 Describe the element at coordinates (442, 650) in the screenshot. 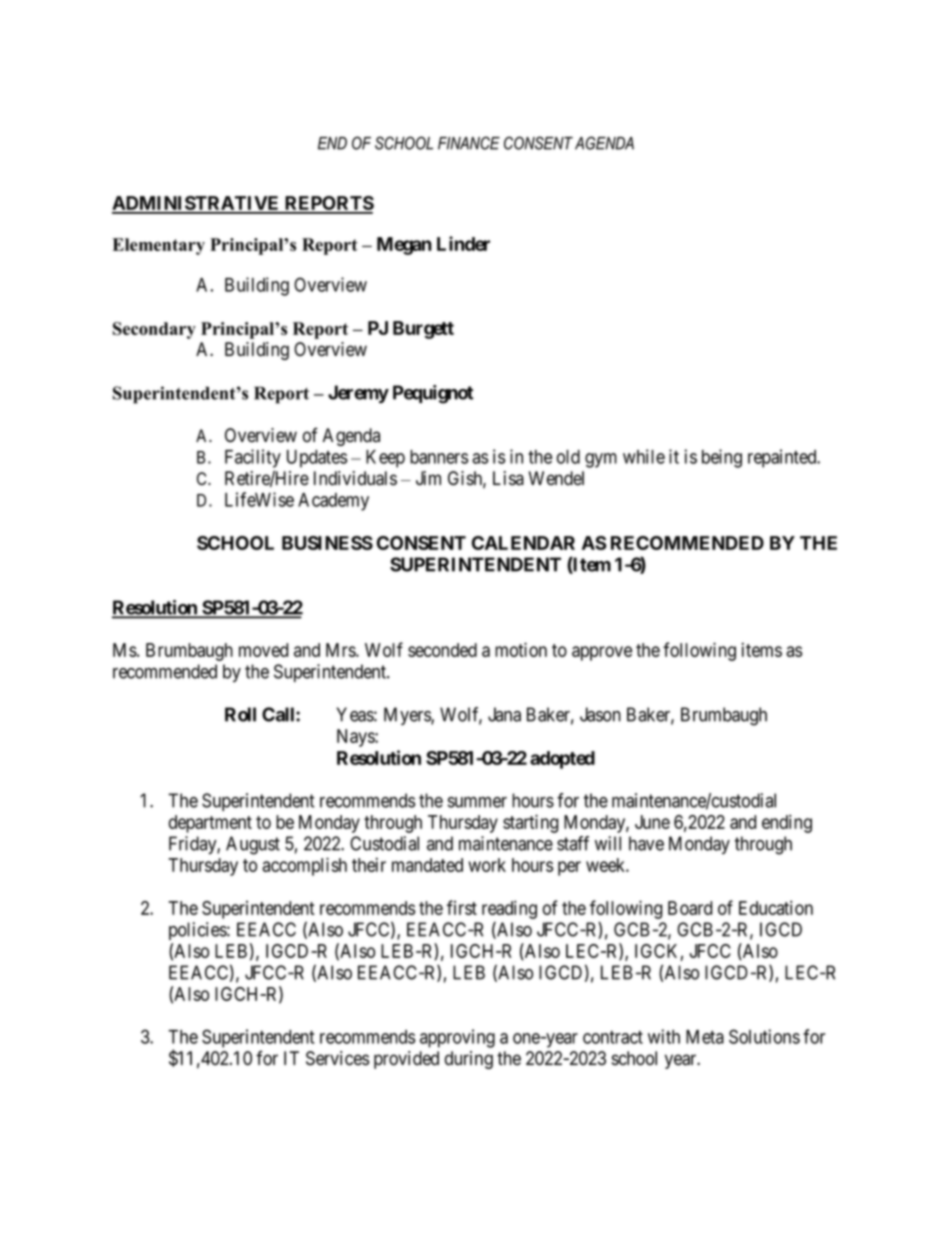

I see `seconded` at that location.
